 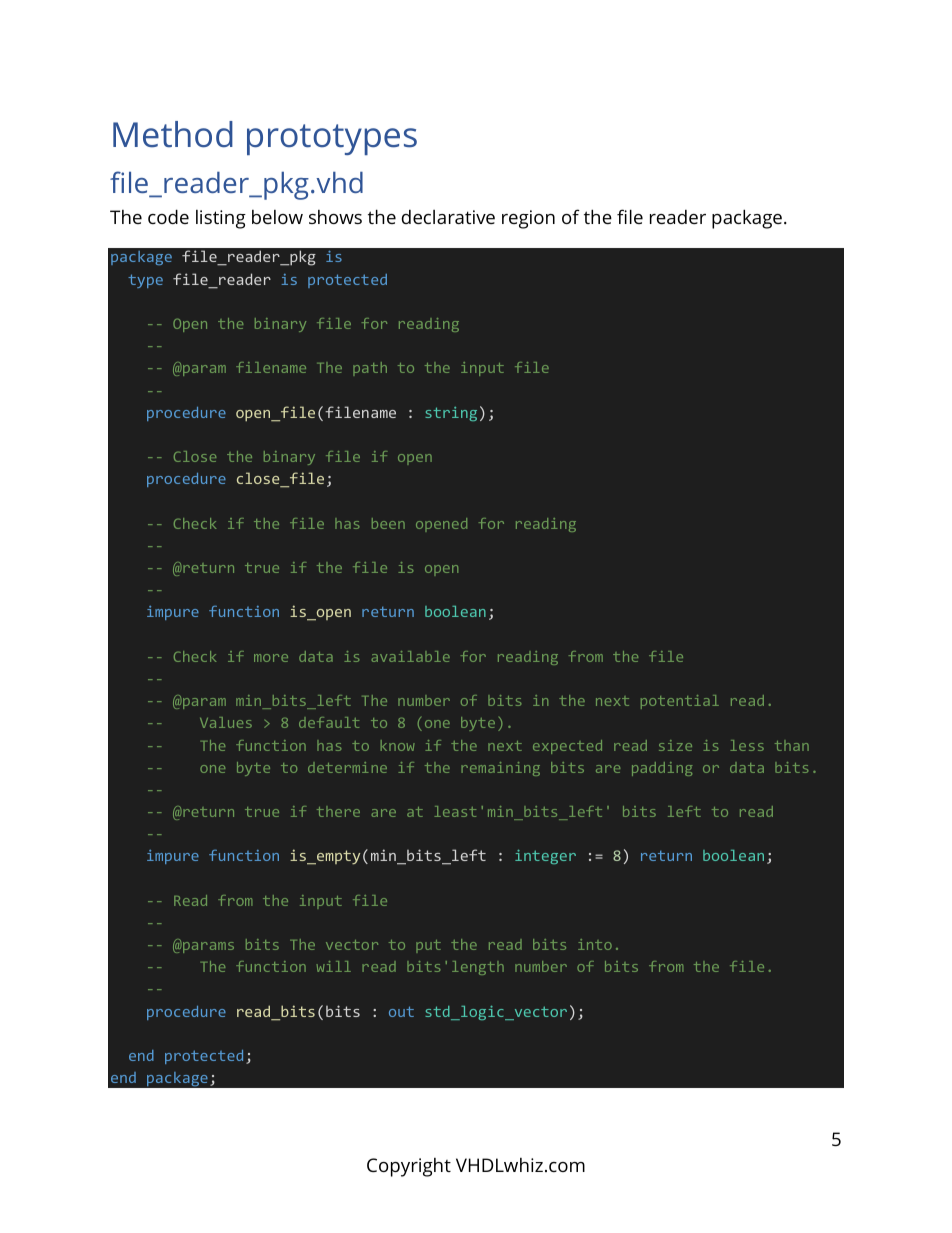 What do you see at coordinates (410, 656) in the screenshot?
I see `available` at bounding box center [410, 656].
